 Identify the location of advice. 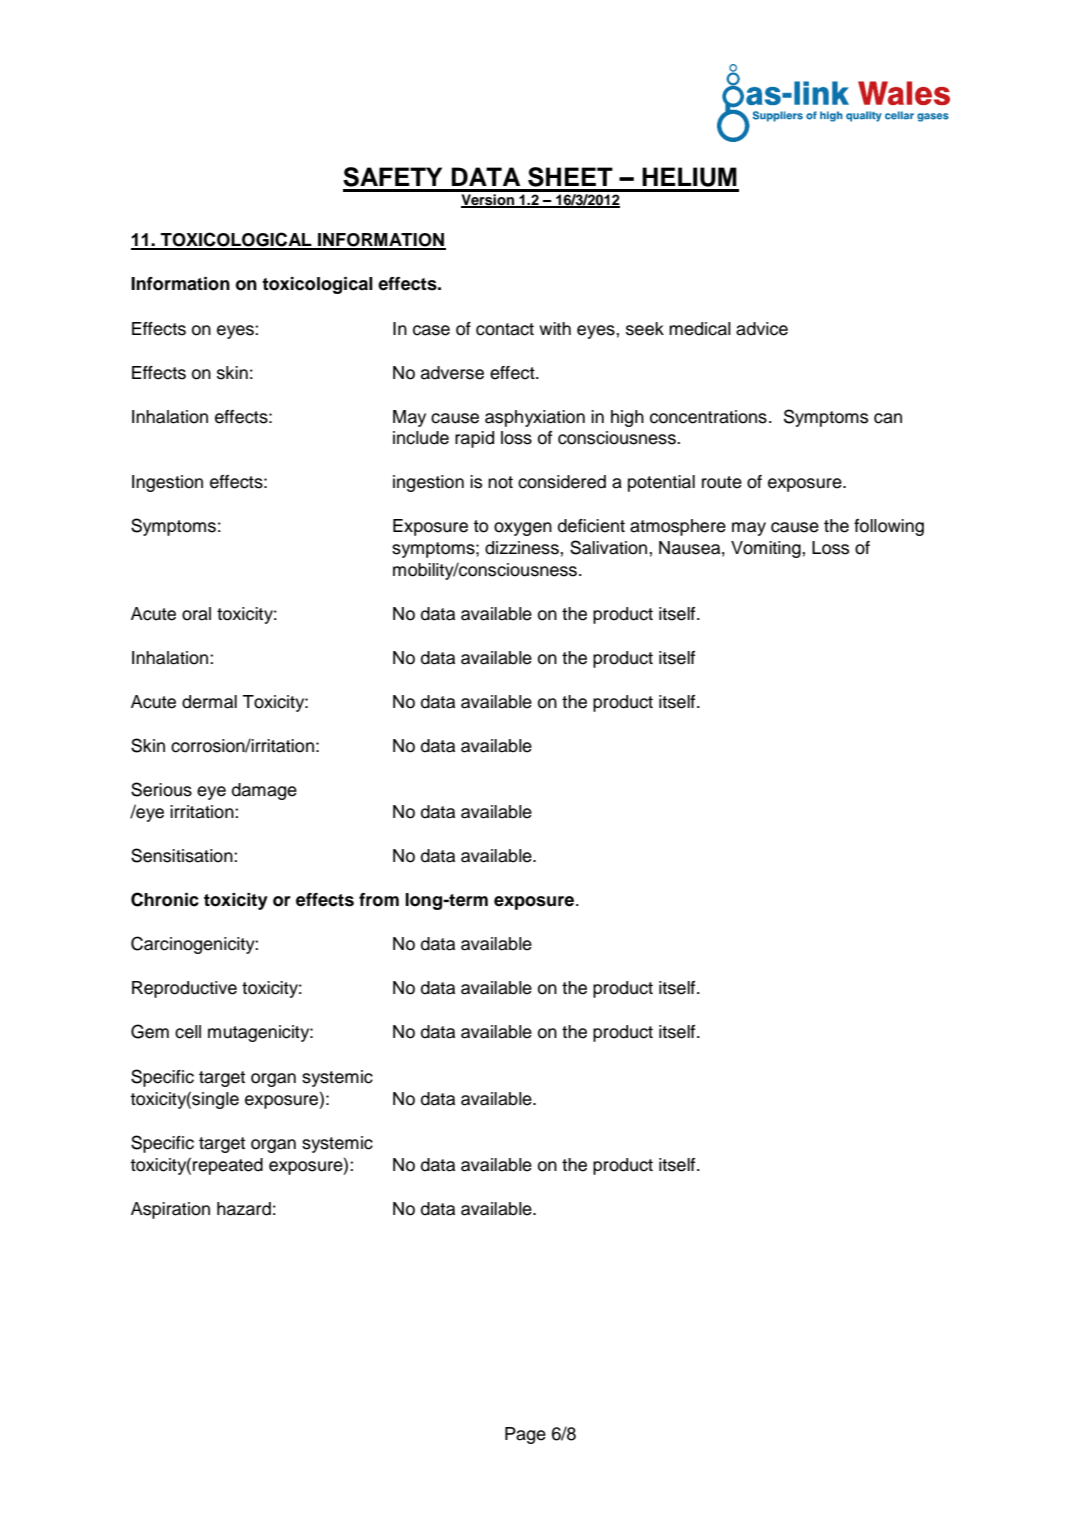
(762, 329).
